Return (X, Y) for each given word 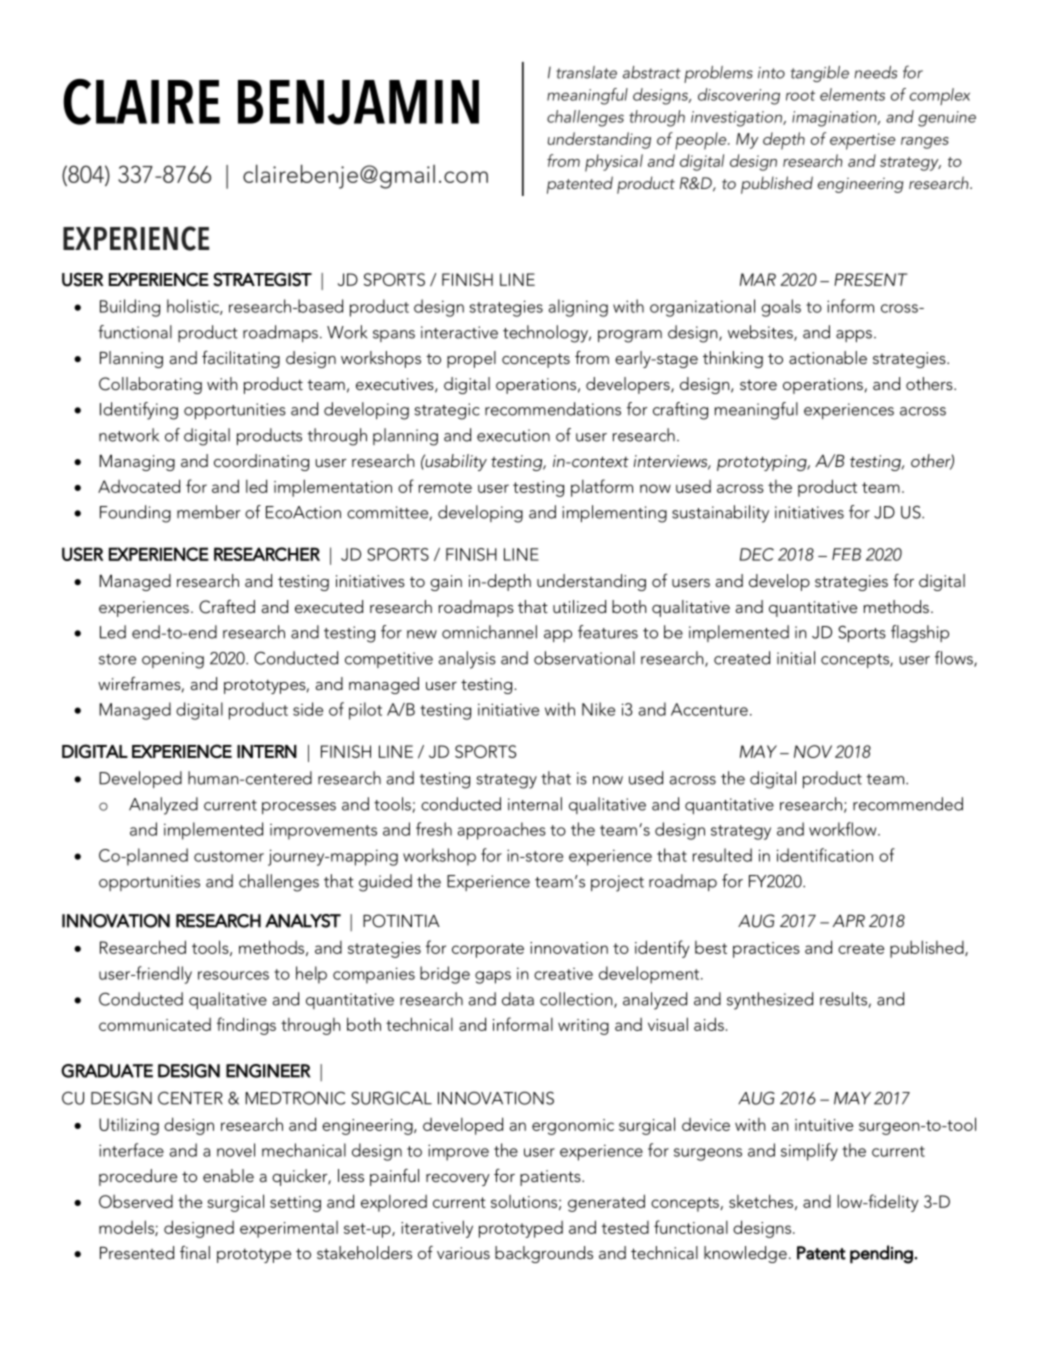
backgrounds (544, 1254)
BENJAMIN (358, 102)
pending (882, 1254)
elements (852, 94)
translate (586, 72)
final (195, 1252)
